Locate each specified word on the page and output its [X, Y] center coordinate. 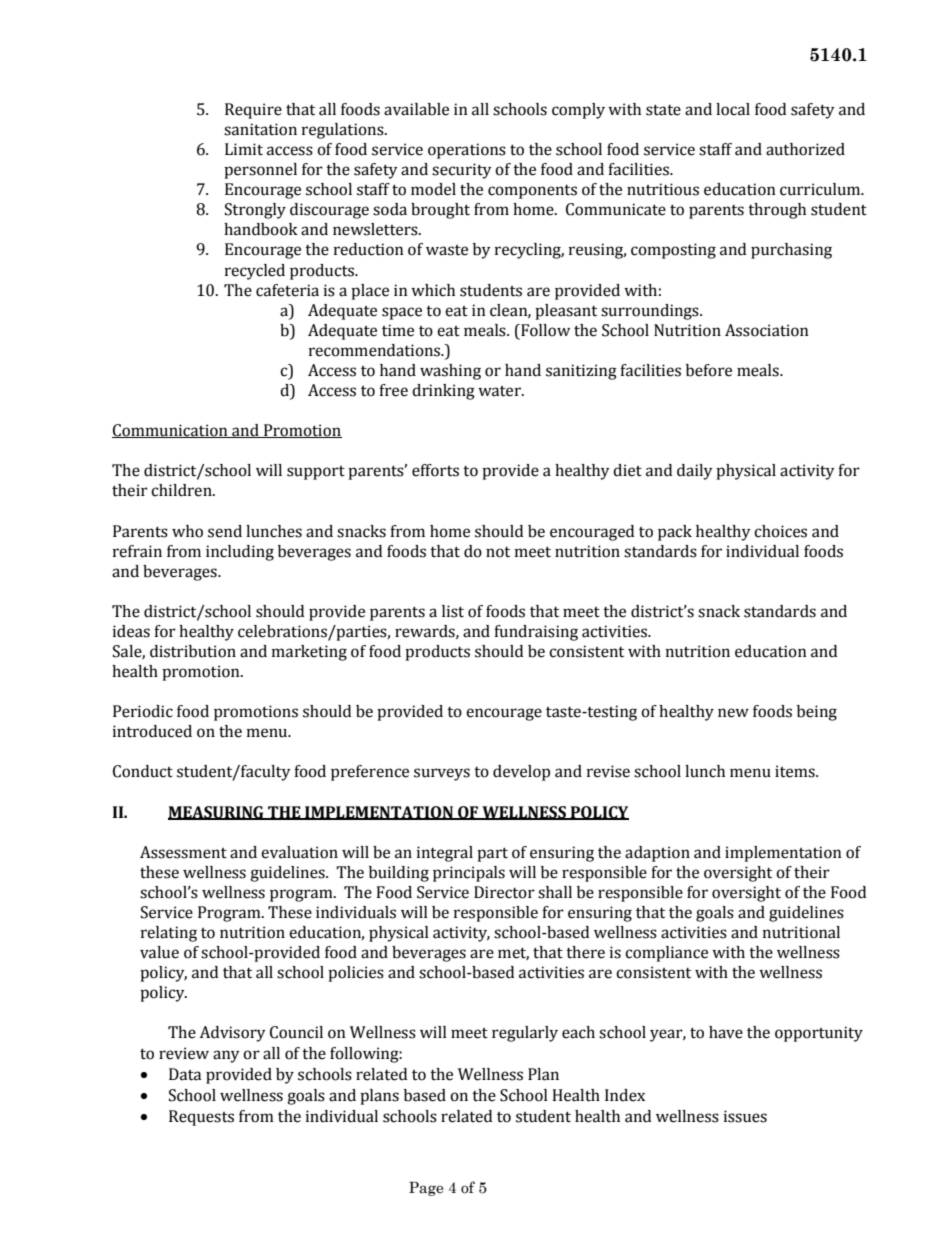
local [733, 109]
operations [467, 151]
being [817, 713]
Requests [201, 1118]
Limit [244, 149]
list [453, 611]
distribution [193, 651]
